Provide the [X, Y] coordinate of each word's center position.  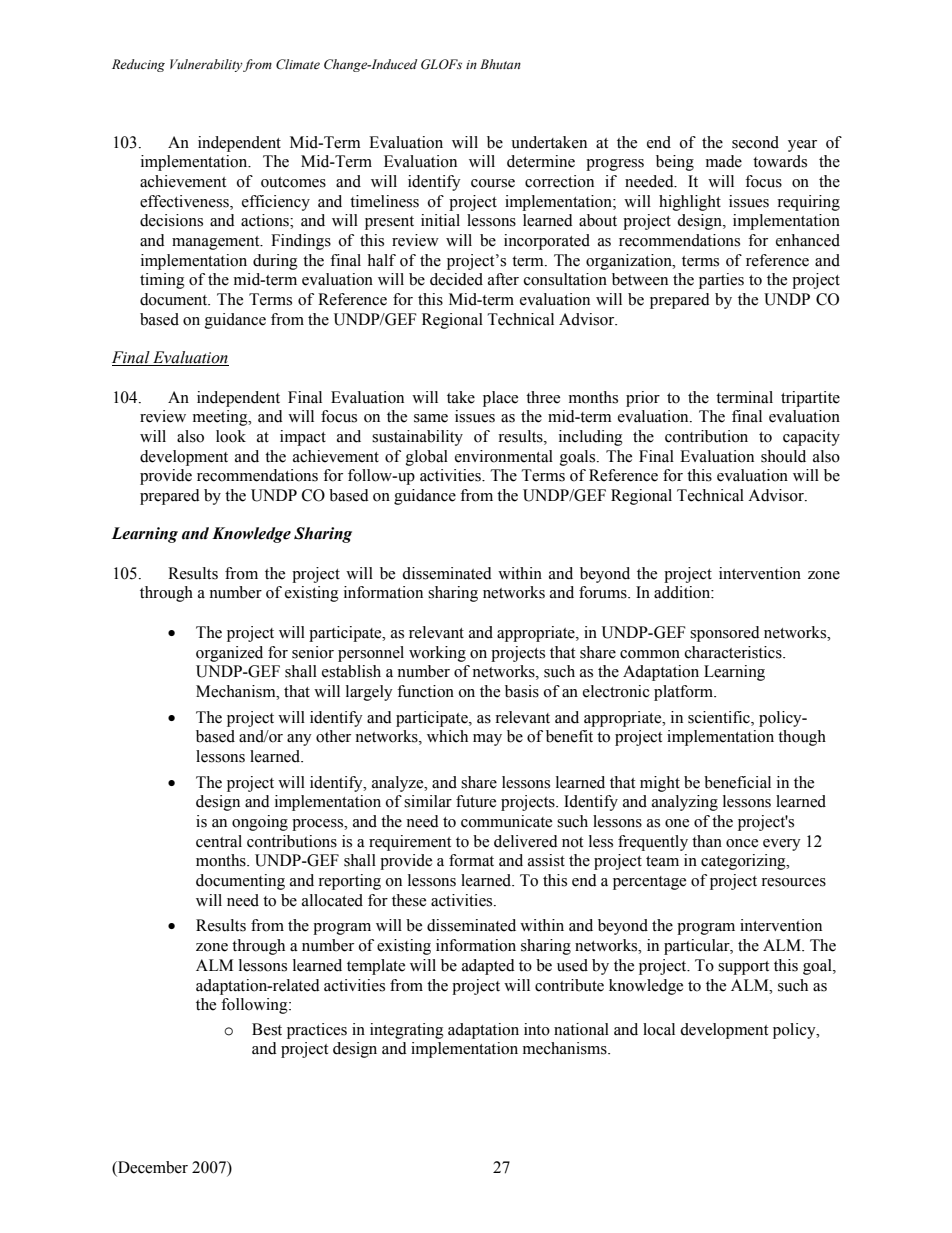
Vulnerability [206, 65]
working [437, 654]
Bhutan [500, 64]
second [755, 142]
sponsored [725, 634]
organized [229, 654]
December [152, 1168]
